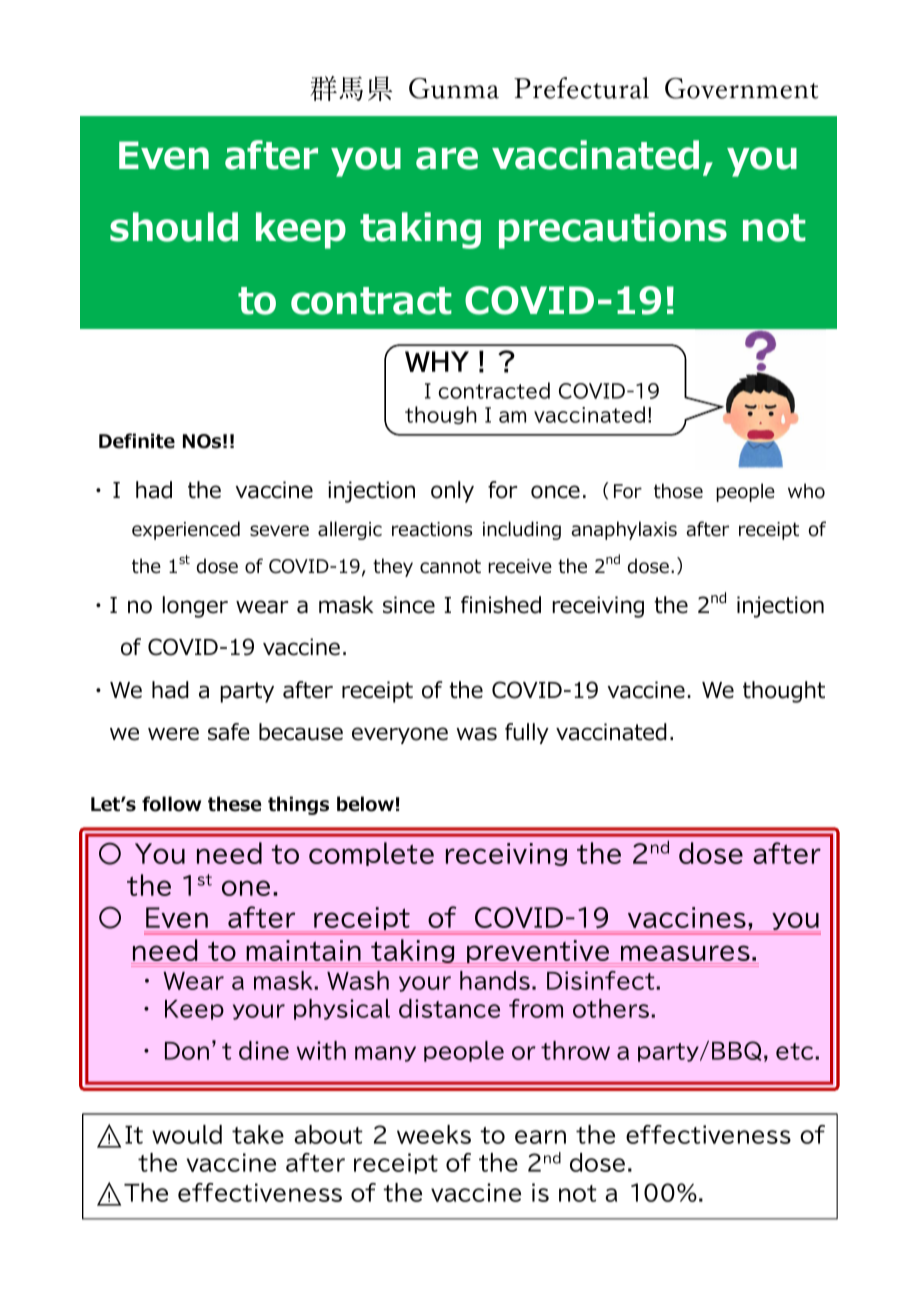  Describe the element at coordinates (447, 158) in the screenshot. I see `are` at that location.
